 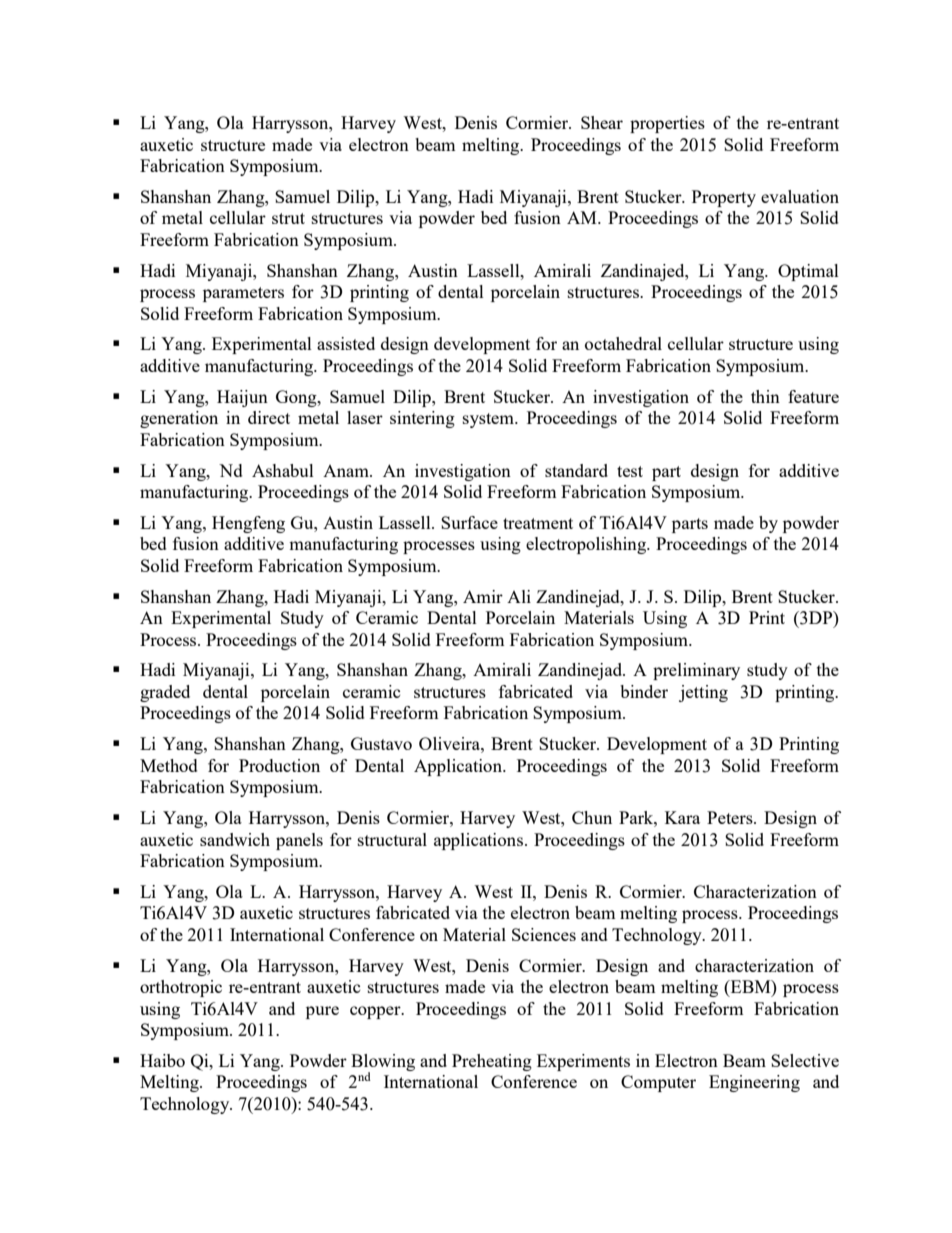 What do you see at coordinates (696, 671) in the screenshot?
I see `preliminary` at bounding box center [696, 671].
